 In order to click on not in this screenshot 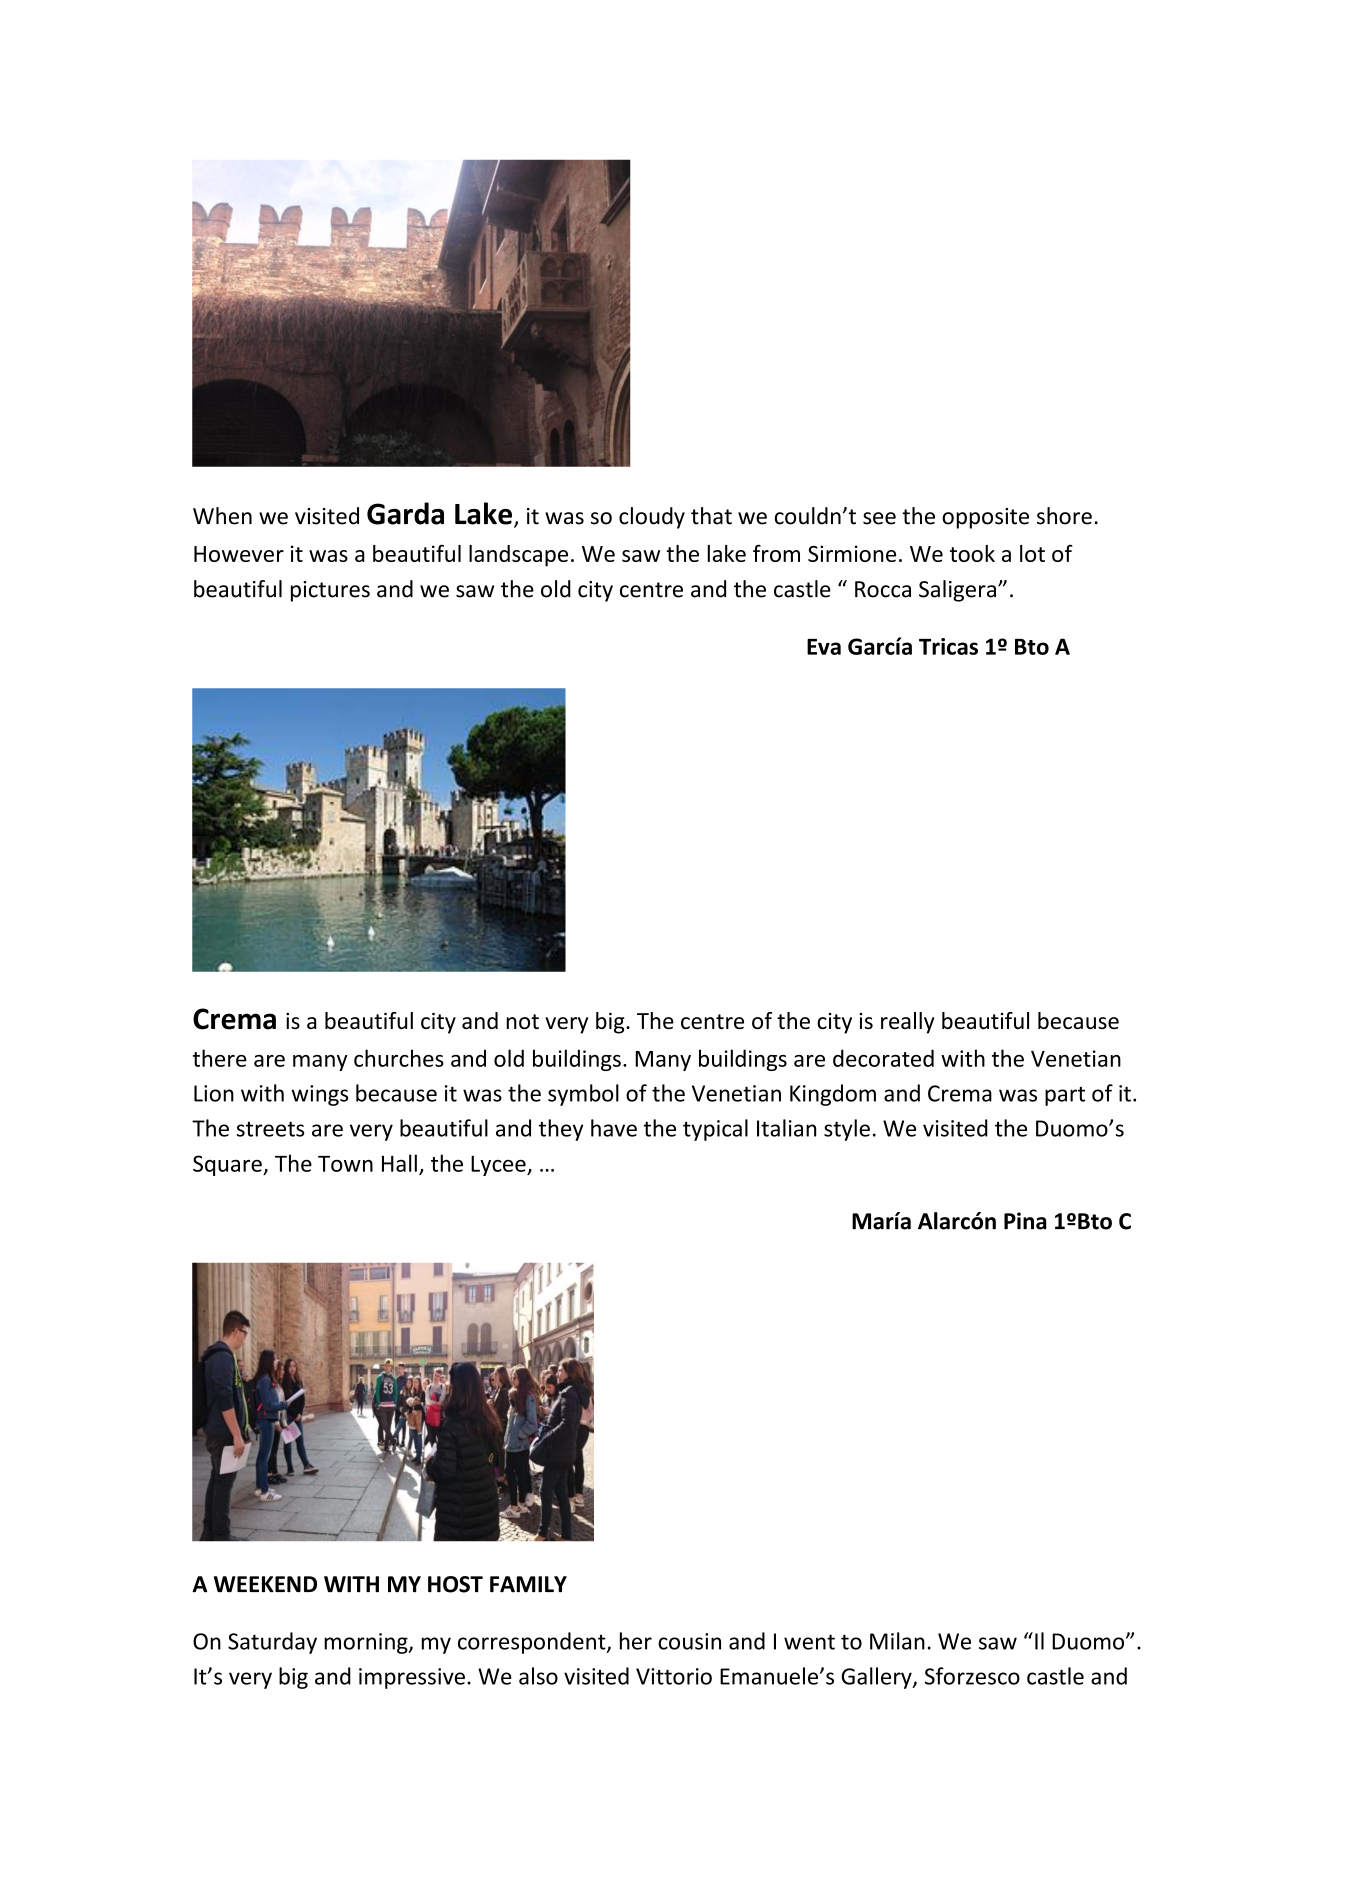, I will do `click(522, 1021)`.
